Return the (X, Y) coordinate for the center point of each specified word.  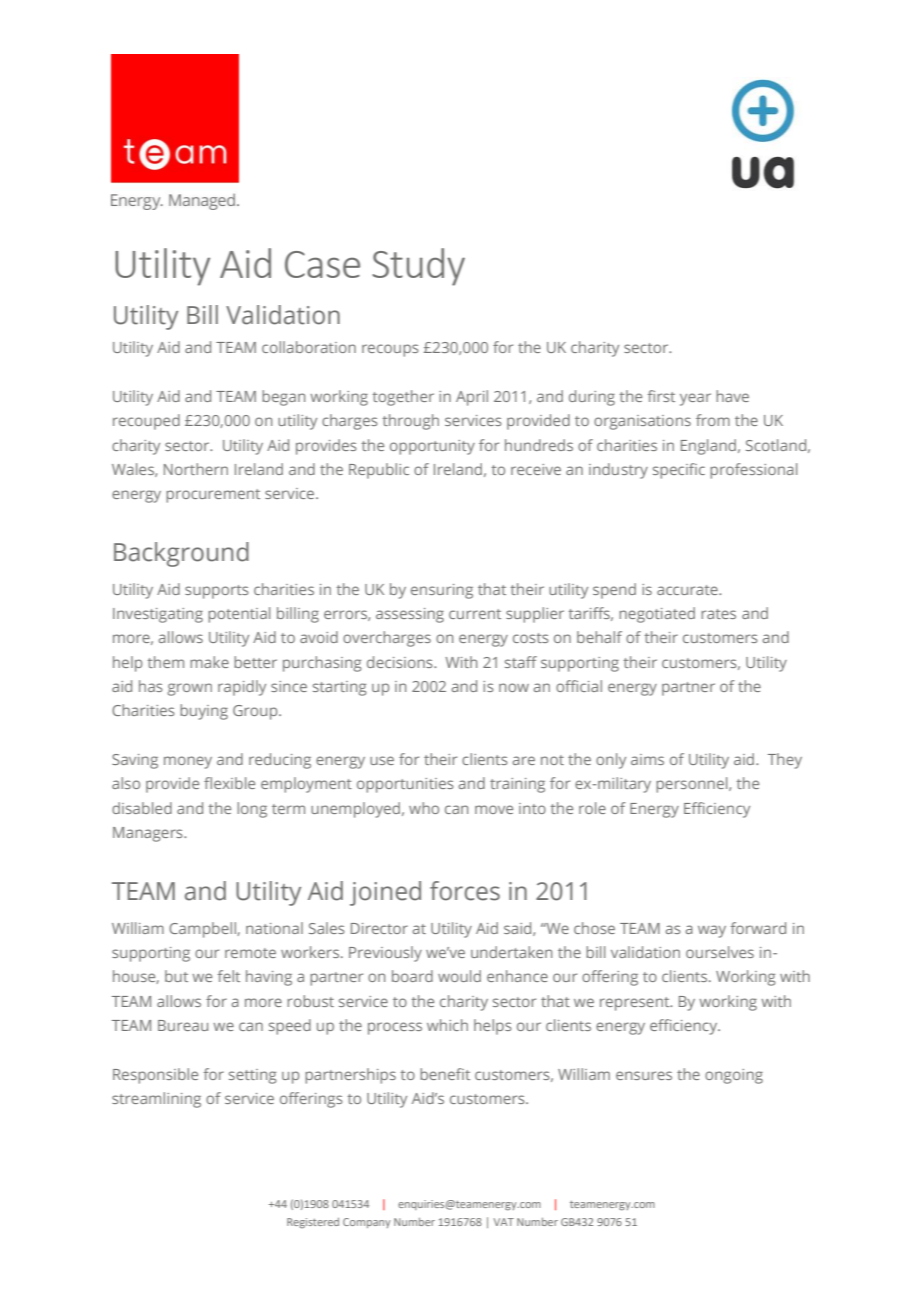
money (188, 762)
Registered (313, 1223)
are (524, 760)
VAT (503, 1222)
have (732, 396)
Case (322, 264)
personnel (693, 785)
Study (418, 267)
